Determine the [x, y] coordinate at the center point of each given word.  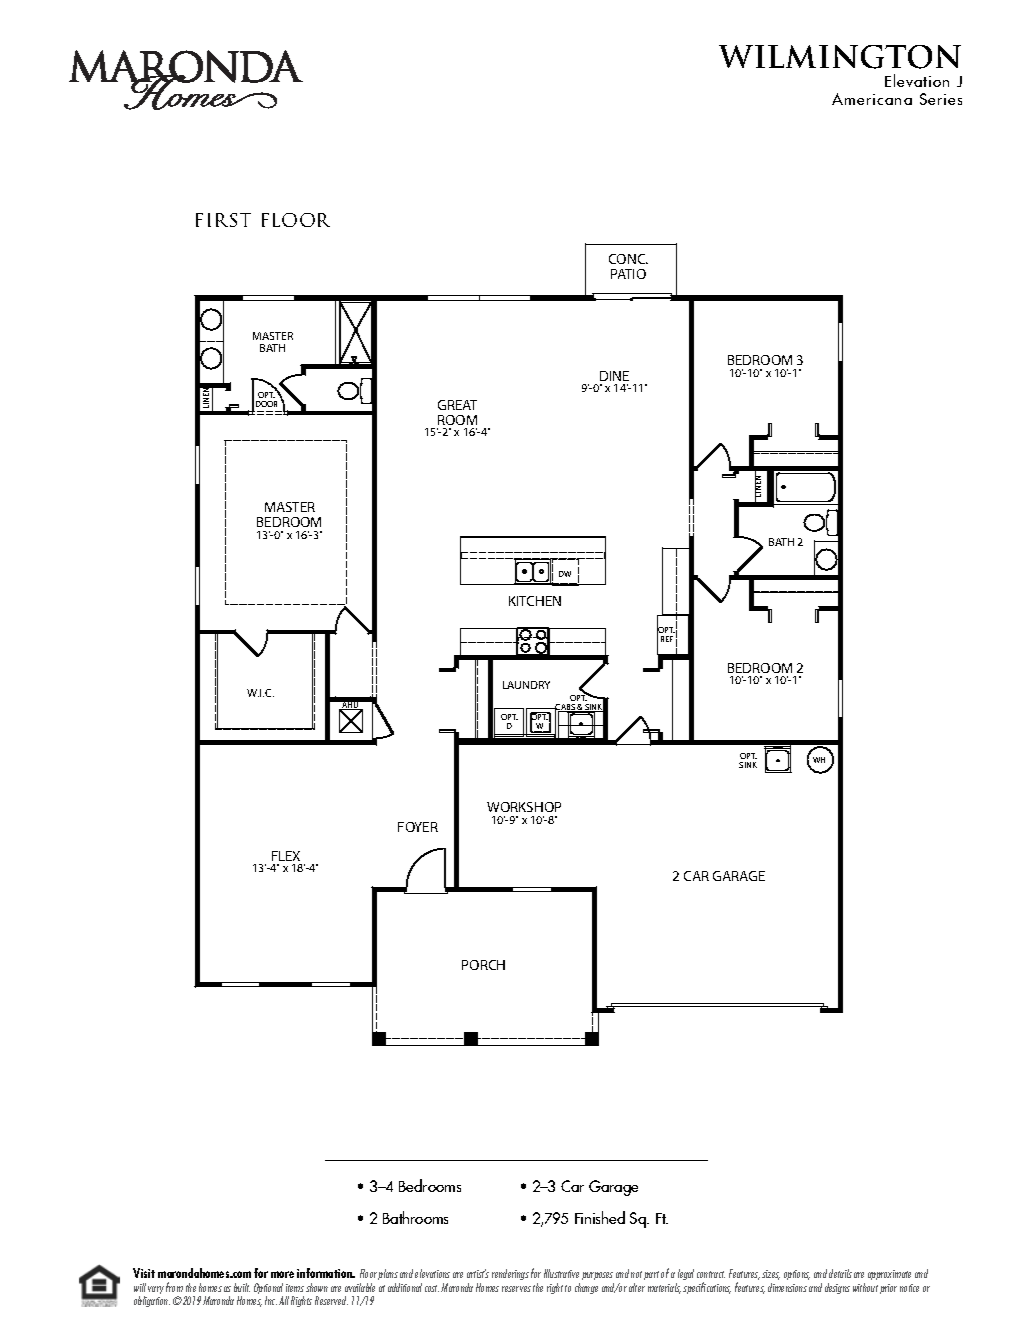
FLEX [286, 856]
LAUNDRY [526, 685]
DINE [614, 376]
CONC [628, 259]
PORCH [483, 965]
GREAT [457, 405]
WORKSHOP [524, 807]
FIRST [223, 220]
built [242, 1287]
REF [667, 639]
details [840, 1273]
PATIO [628, 274]
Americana [872, 99]
